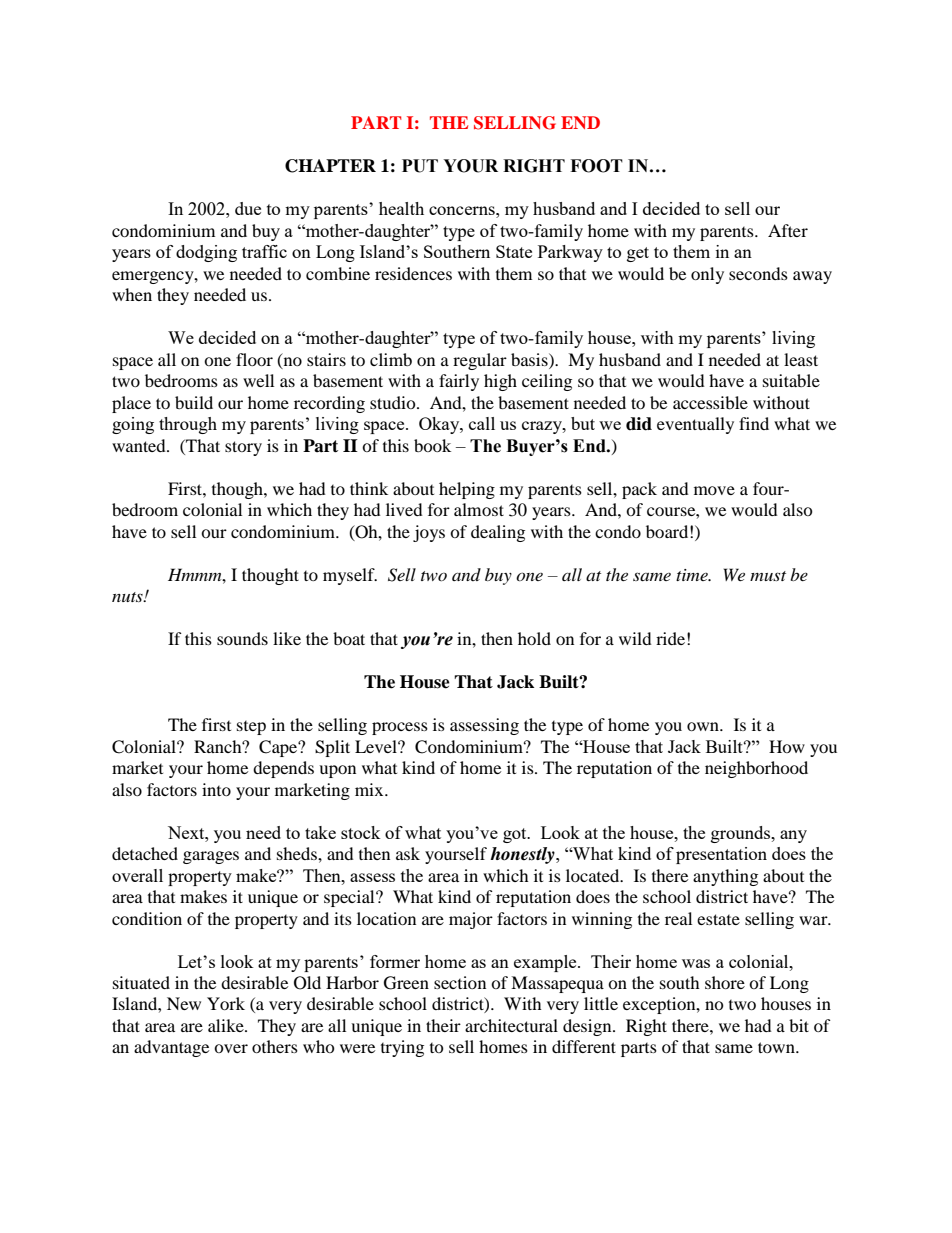  What do you see at coordinates (243, 448) in the screenshot?
I see `story` at bounding box center [243, 448].
